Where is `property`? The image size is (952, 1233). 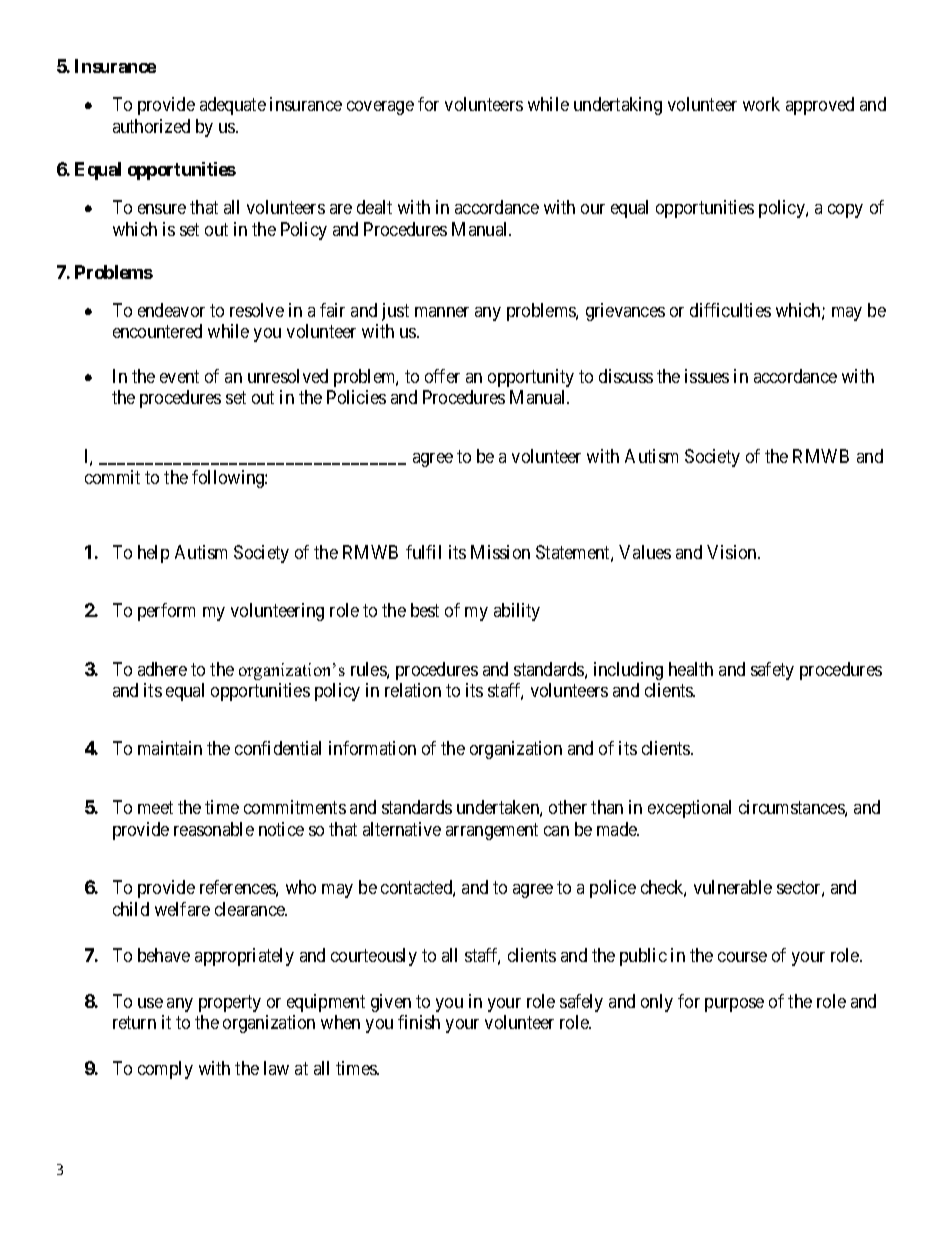
property is located at coordinates (230, 1003).
